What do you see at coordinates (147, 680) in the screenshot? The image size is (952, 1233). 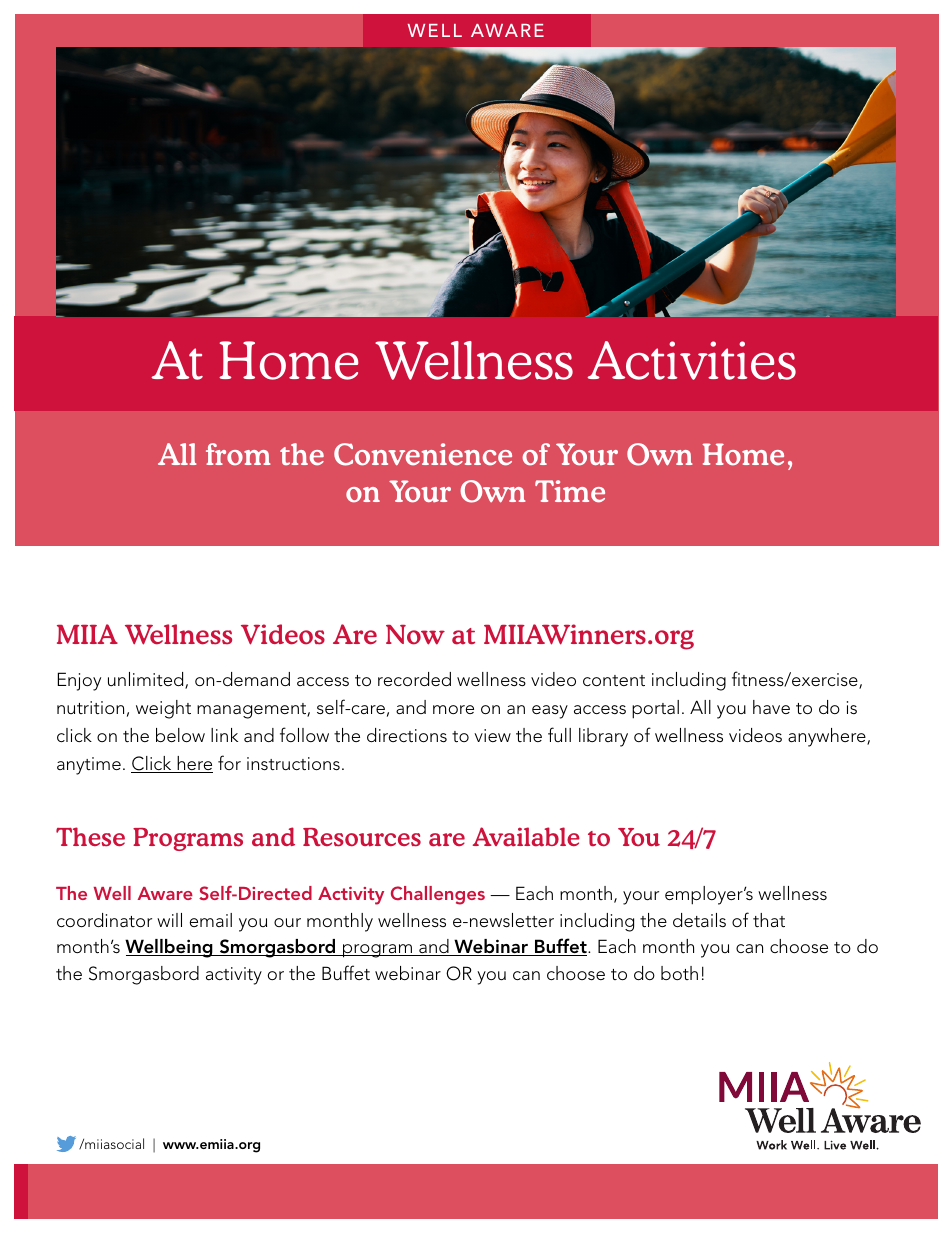 I see `unlimited` at bounding box center [147, 680].
